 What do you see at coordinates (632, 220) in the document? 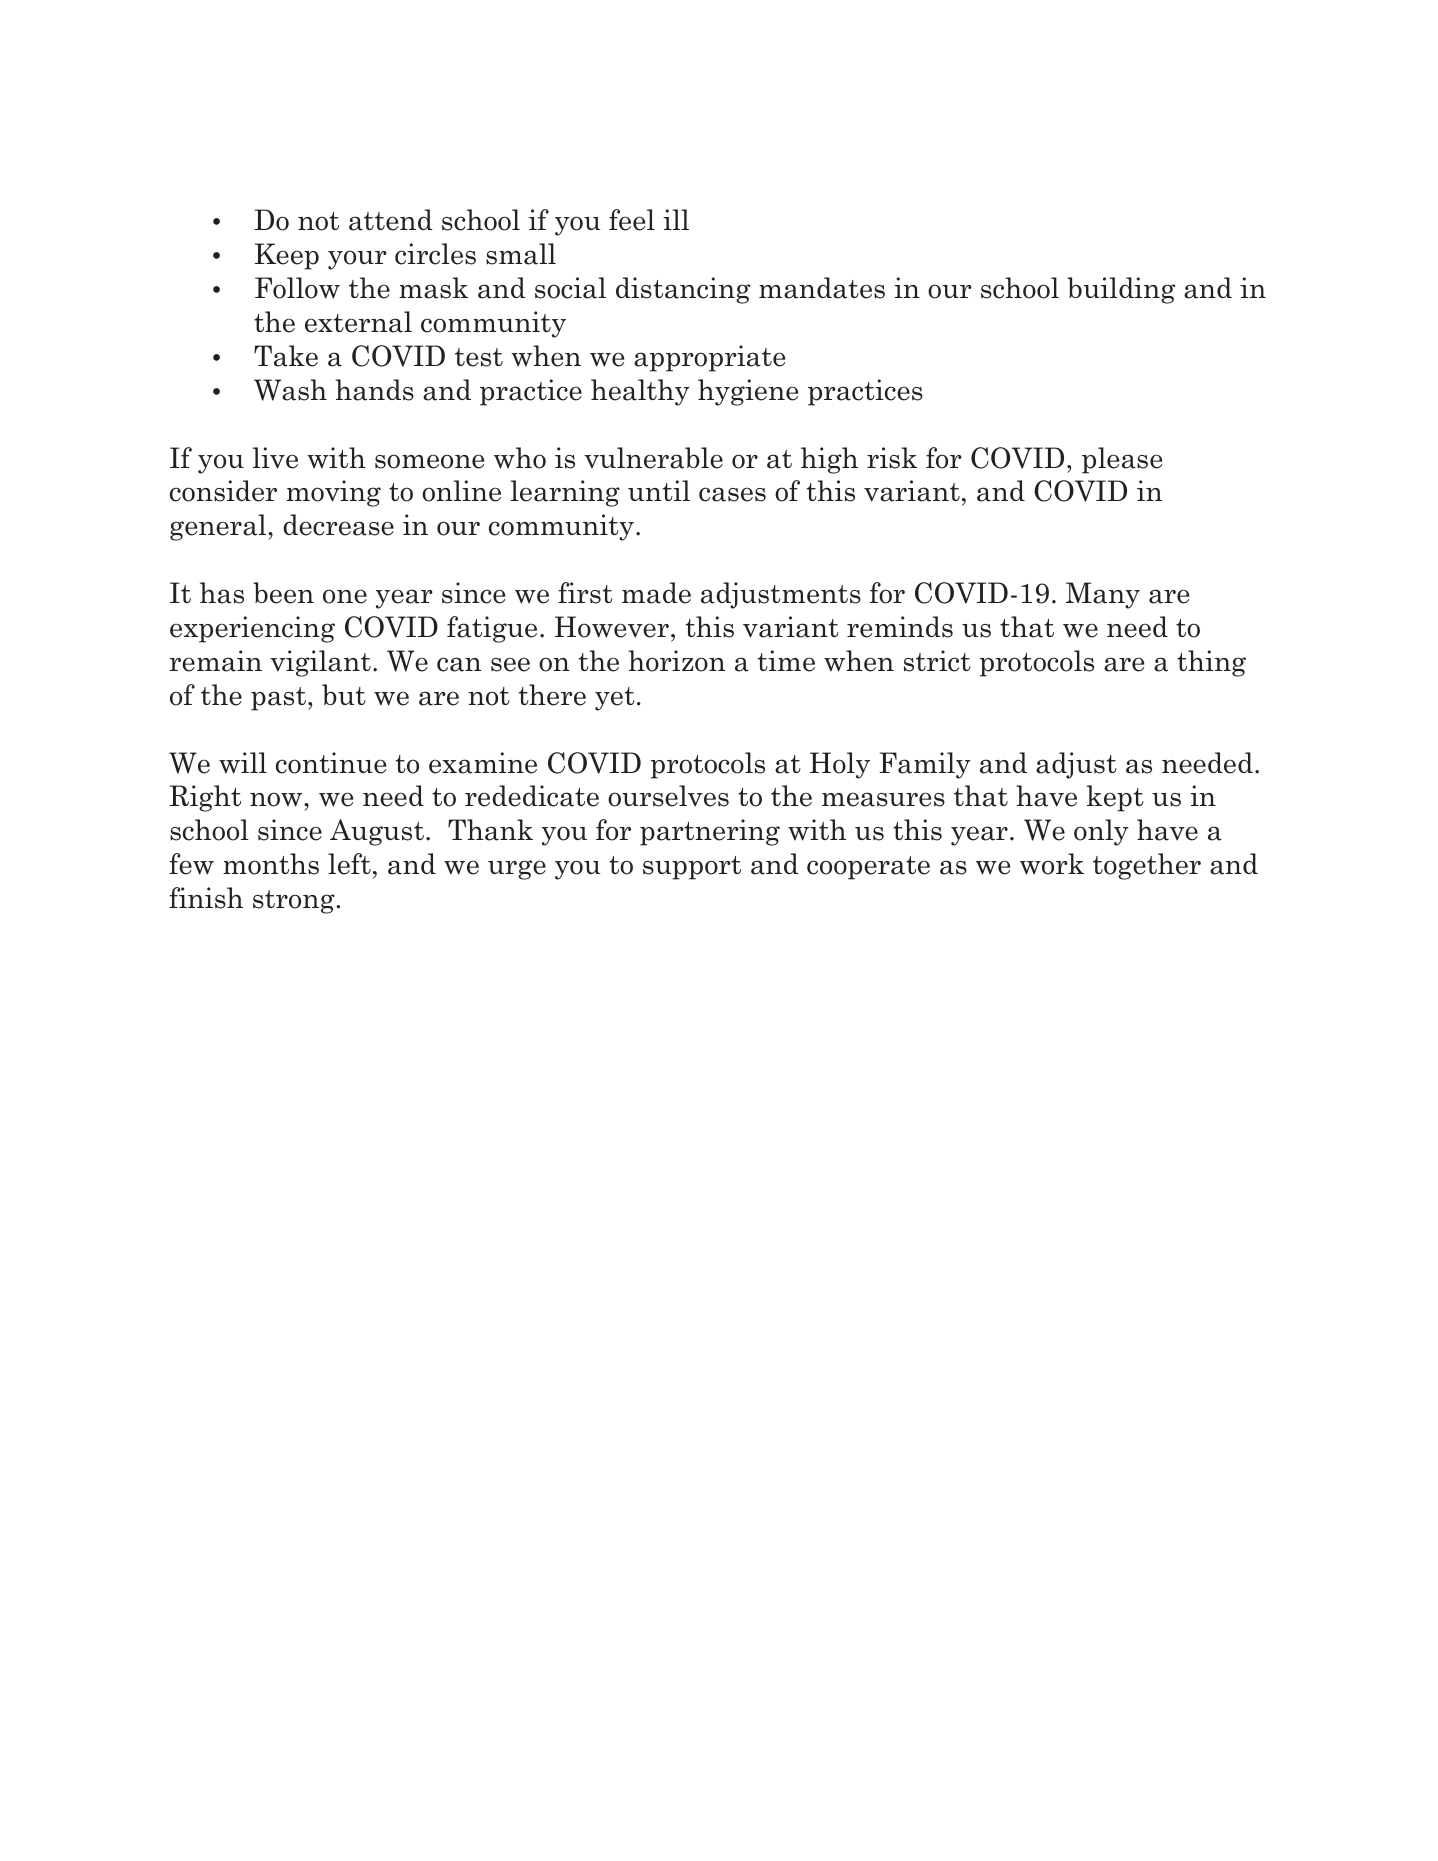
I see `feel` at bounding box center [632, 220].
